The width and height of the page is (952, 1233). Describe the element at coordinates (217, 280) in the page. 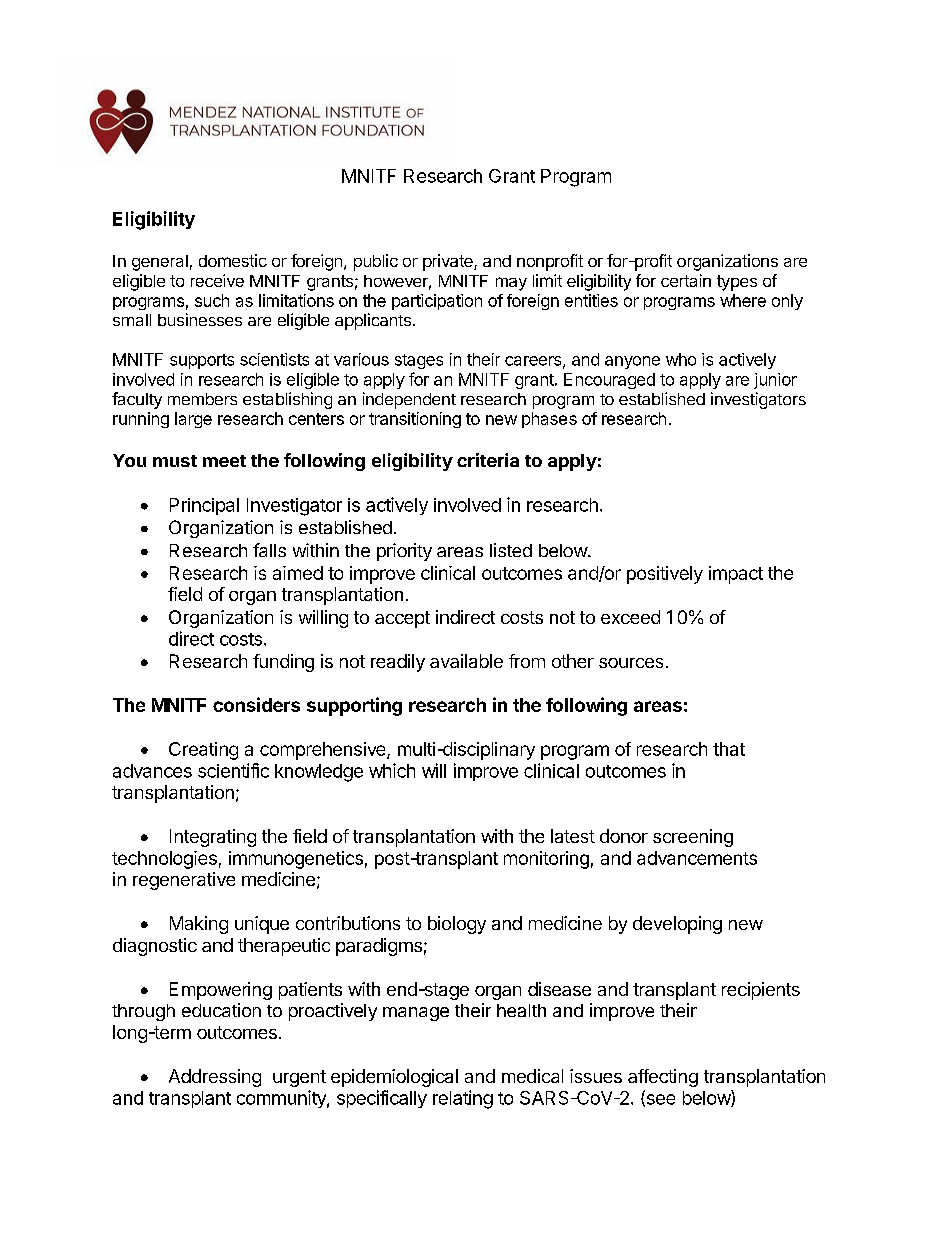

I see `receive` at that location.
